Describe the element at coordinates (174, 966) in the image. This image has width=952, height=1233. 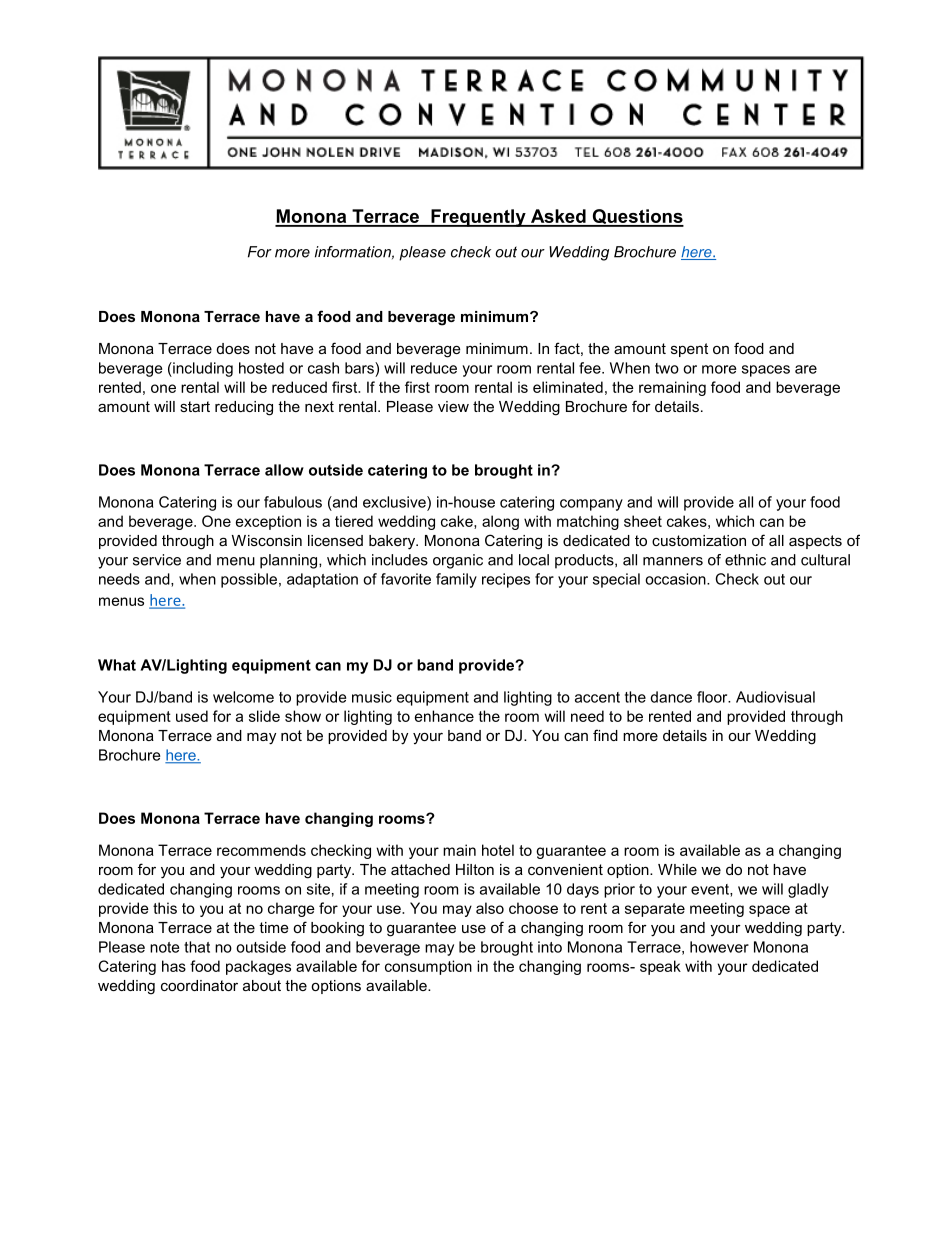
I see `has` at that location.
